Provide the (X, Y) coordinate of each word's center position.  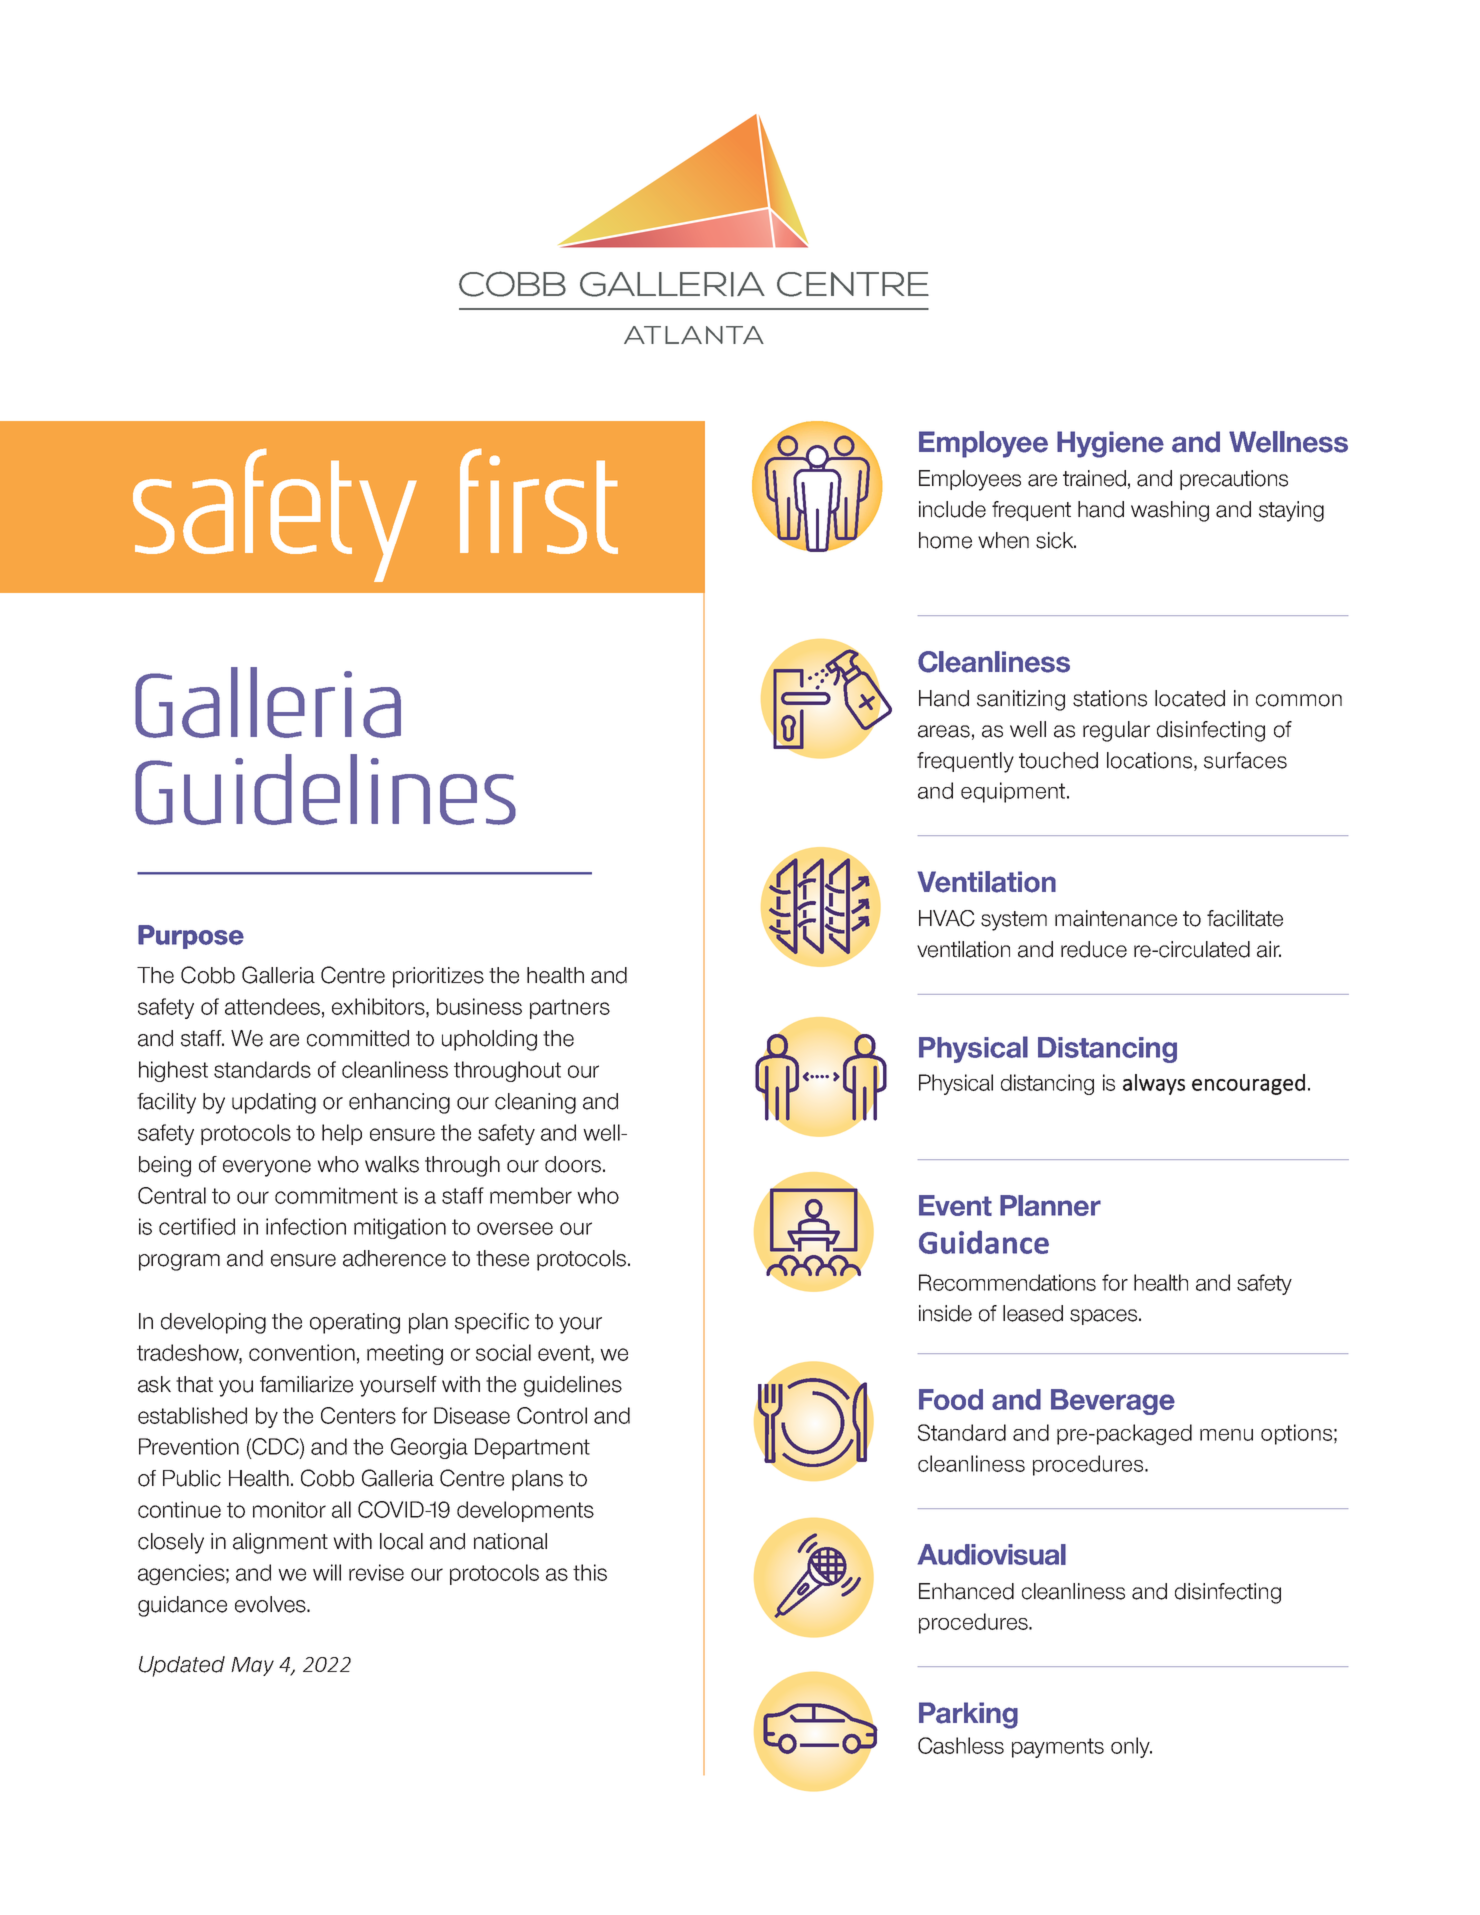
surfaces (1245, 760)
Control (552, 1415)
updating (274, 1103)
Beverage (1113, 1402)
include (952, 509)
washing (1170, 511)
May (252, 1666)
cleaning (535, 1103)
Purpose (191, 937)
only (1131, 1747)
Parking (968, 1715)
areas (944, 731)
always (1154, 1084)
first (539, 501)
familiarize (306, 1384)
